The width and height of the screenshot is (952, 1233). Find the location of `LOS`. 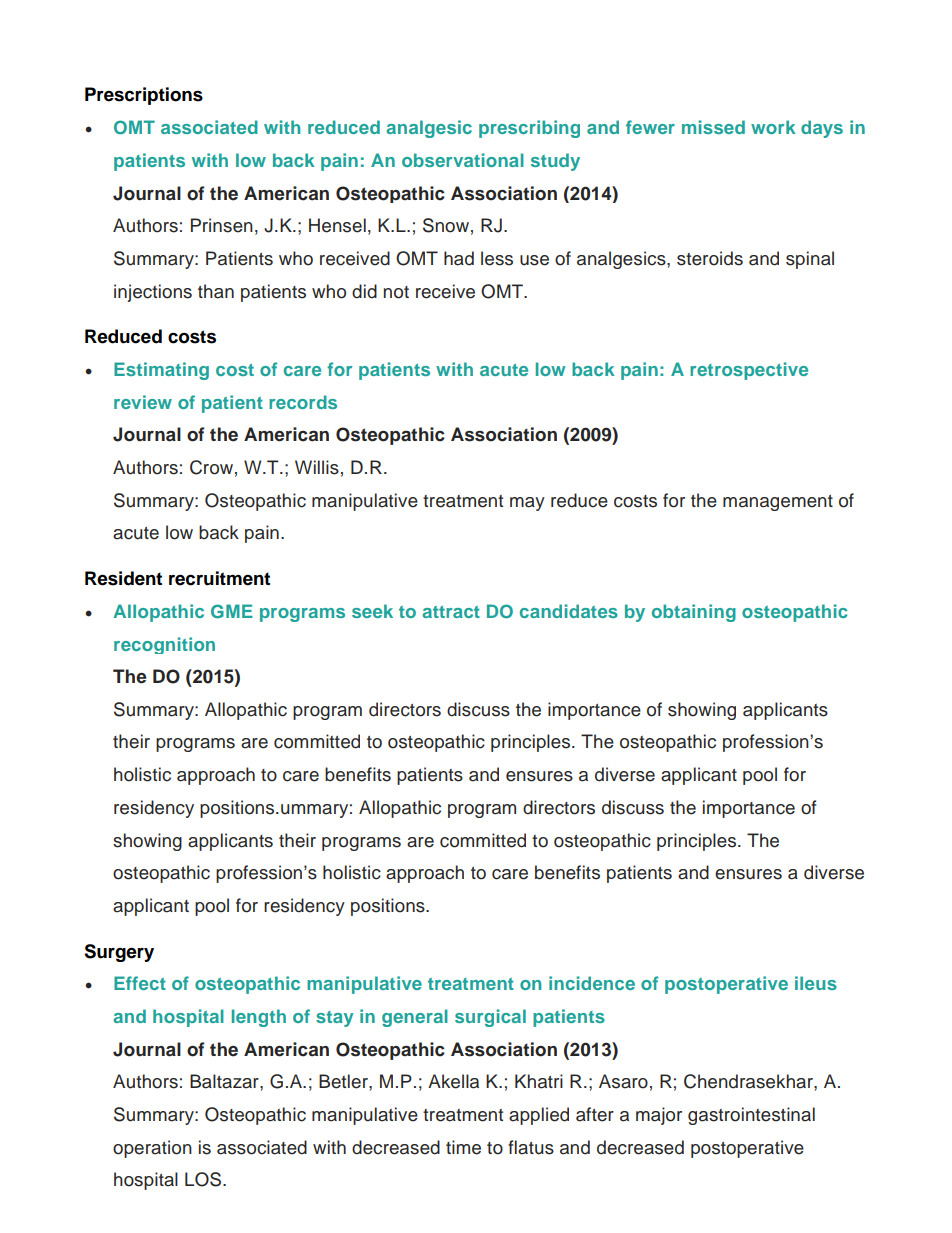

LOS is located at coordinates (203, 1179).
